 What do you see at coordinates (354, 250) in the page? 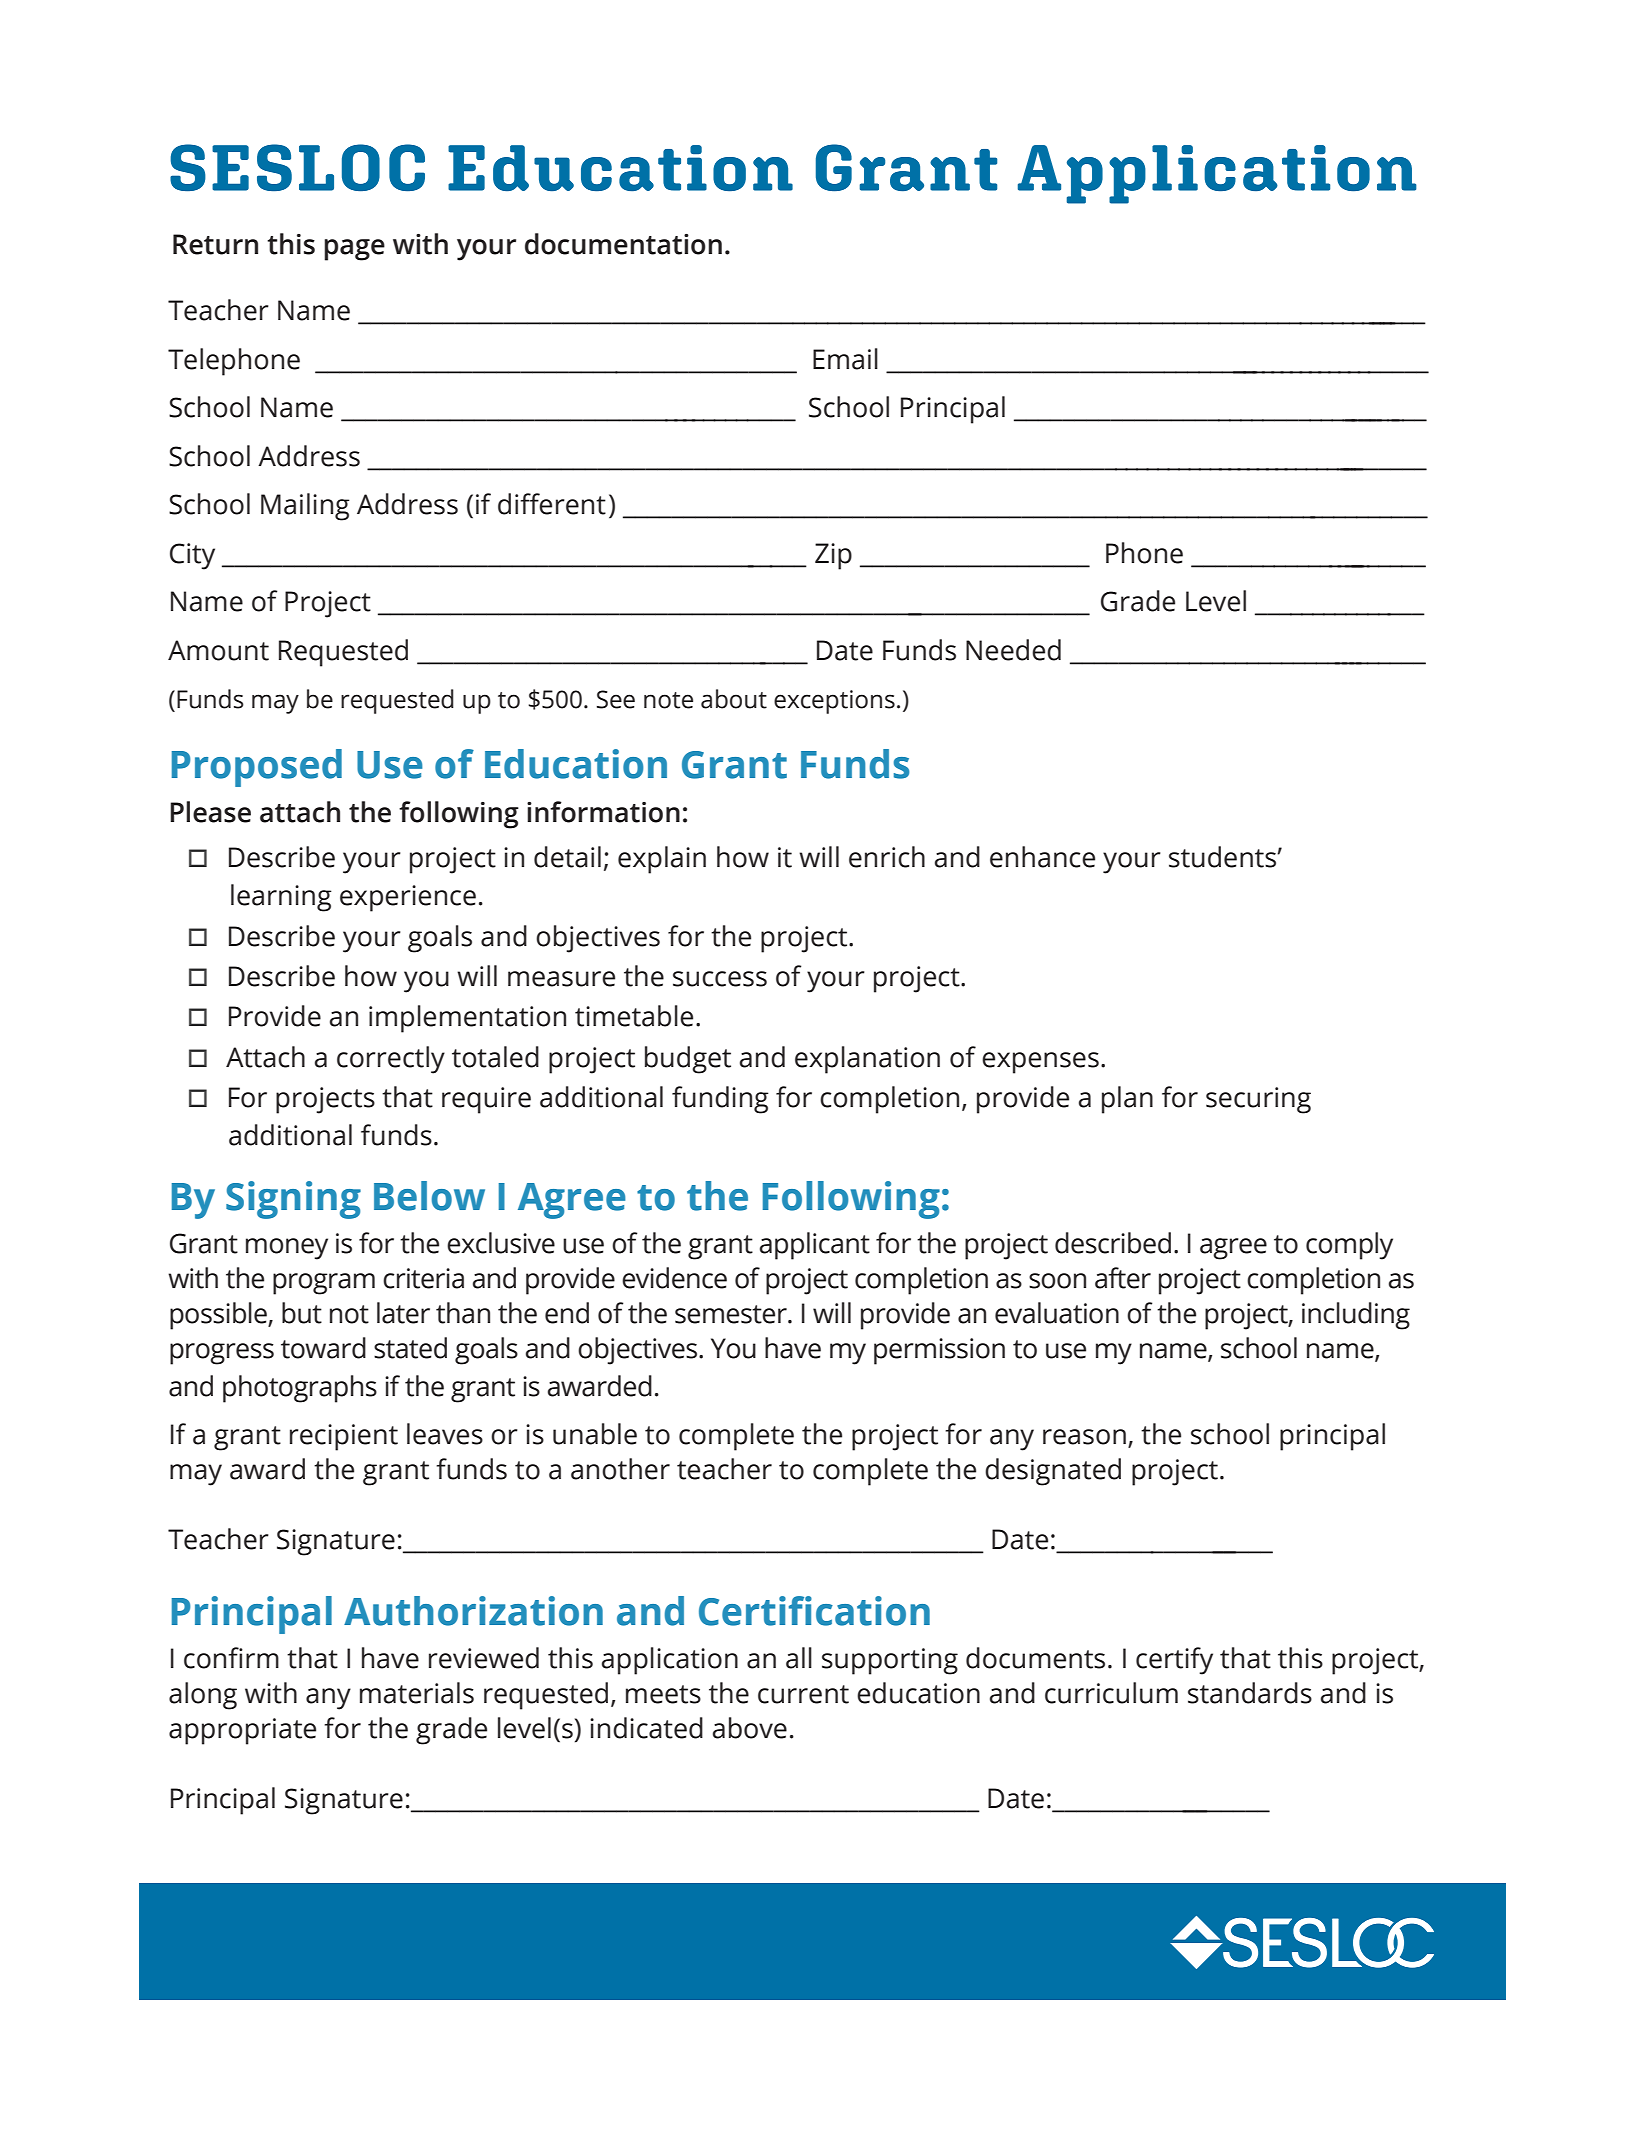
I see `page` at bounding box center [354, 250].
